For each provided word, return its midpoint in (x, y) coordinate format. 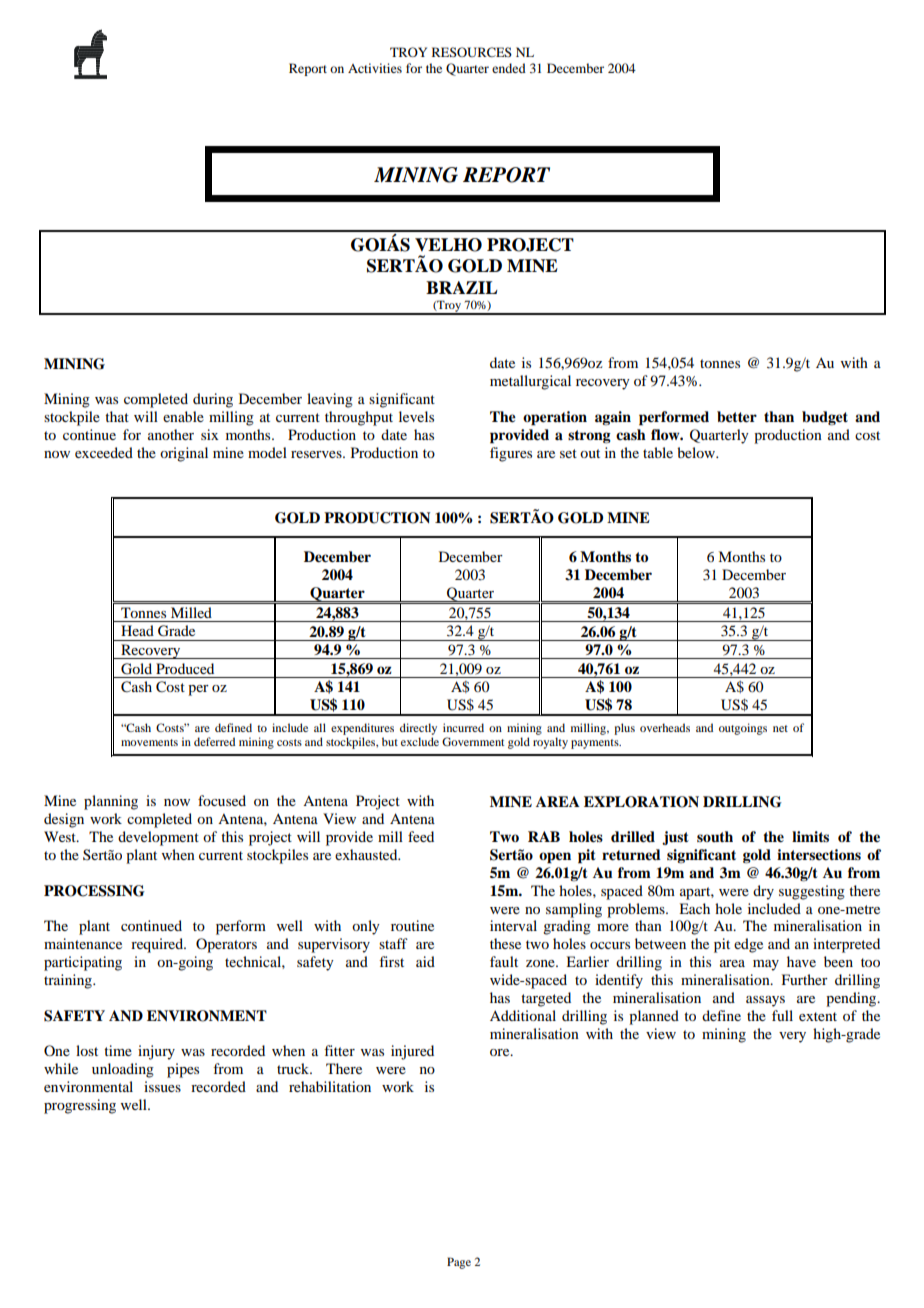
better (737, 417)
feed (421, 836)
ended (509, 68)
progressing (80, 1106)
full (782, 1015)
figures (511, 454)
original (184, 454)
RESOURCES (472, 52)
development (158, 838)
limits (810, 836)
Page (459, 1263)
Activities (375, 68)
